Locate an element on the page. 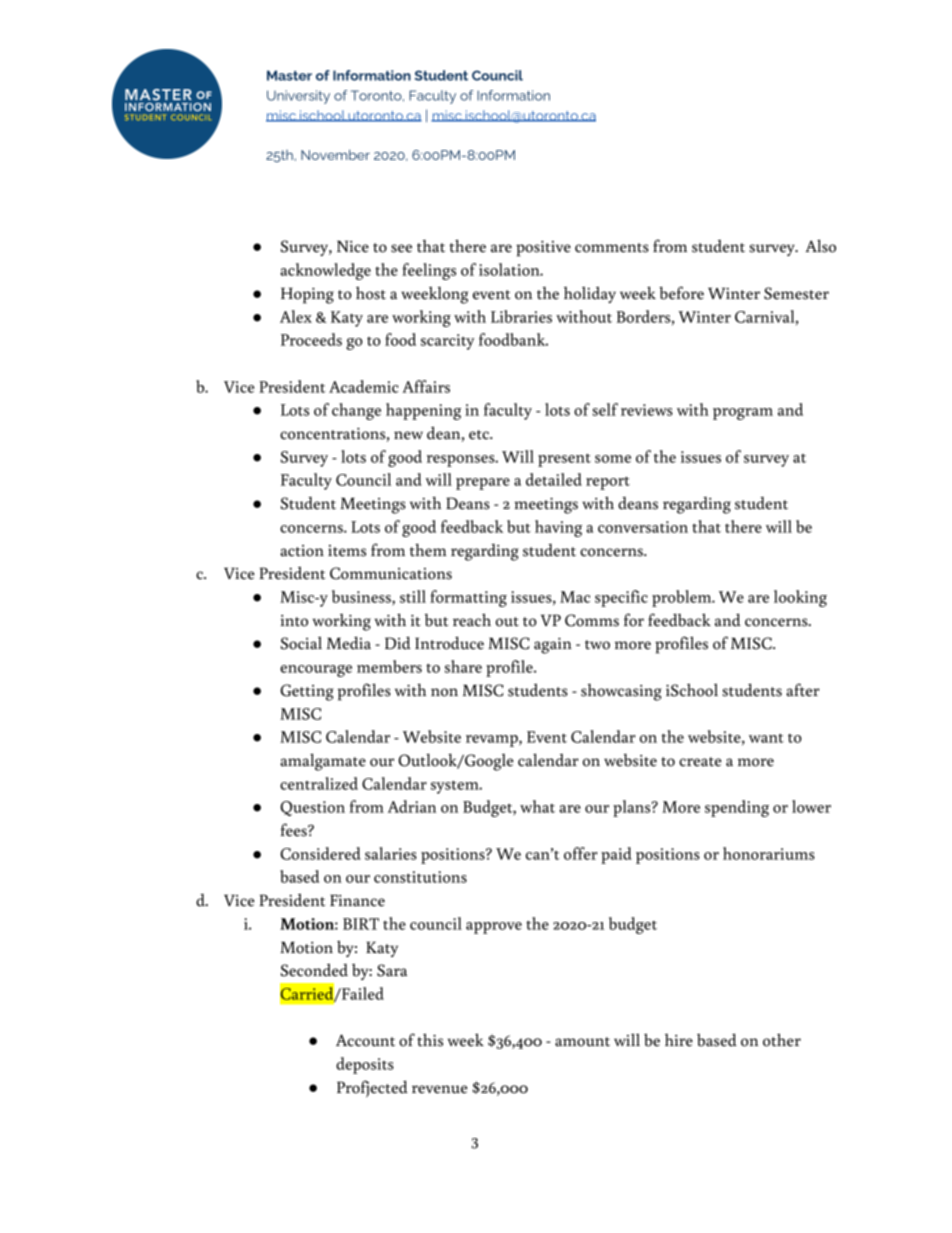  change is located at coordinates (356, 411).
